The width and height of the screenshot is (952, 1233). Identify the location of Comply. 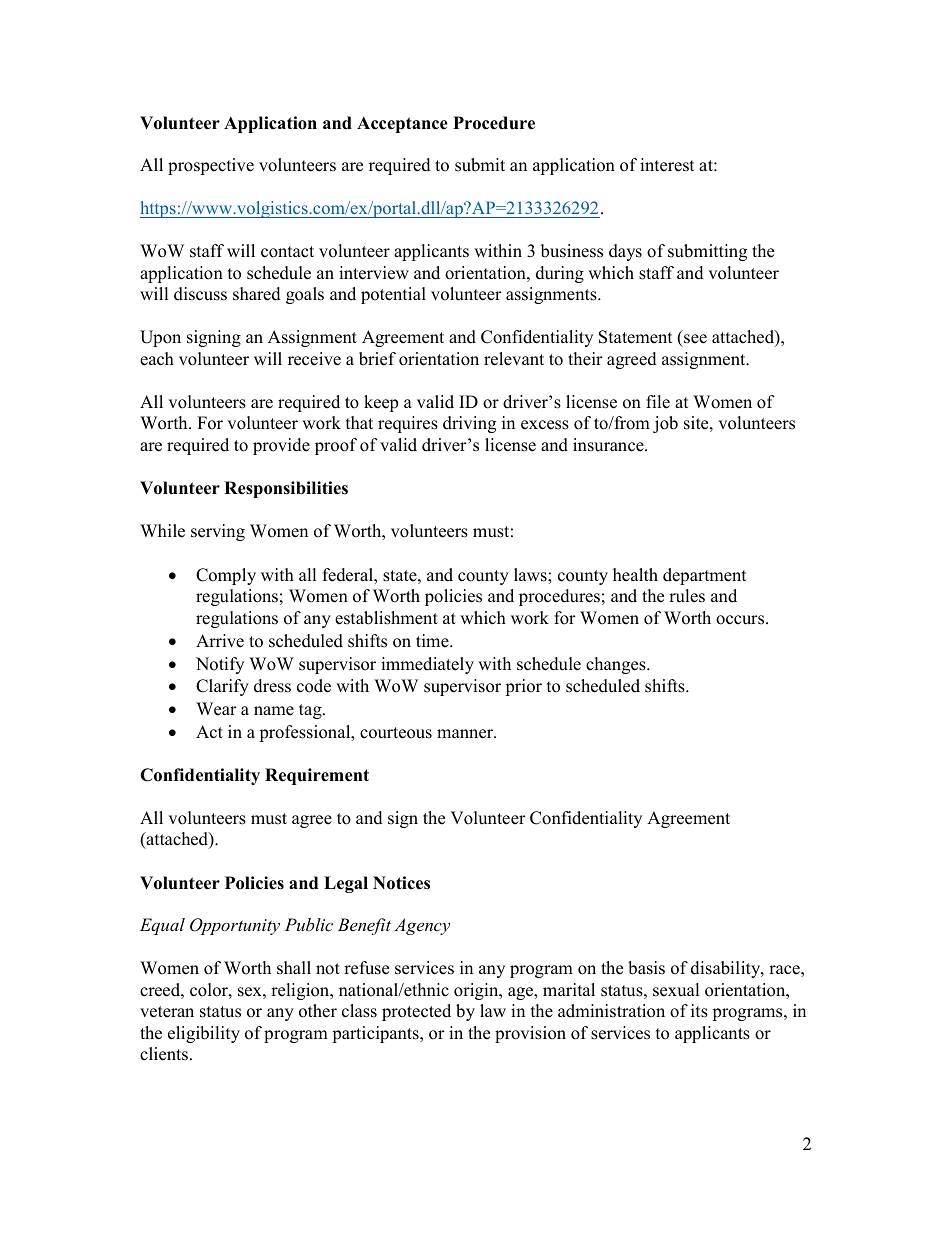
(226, 576).
